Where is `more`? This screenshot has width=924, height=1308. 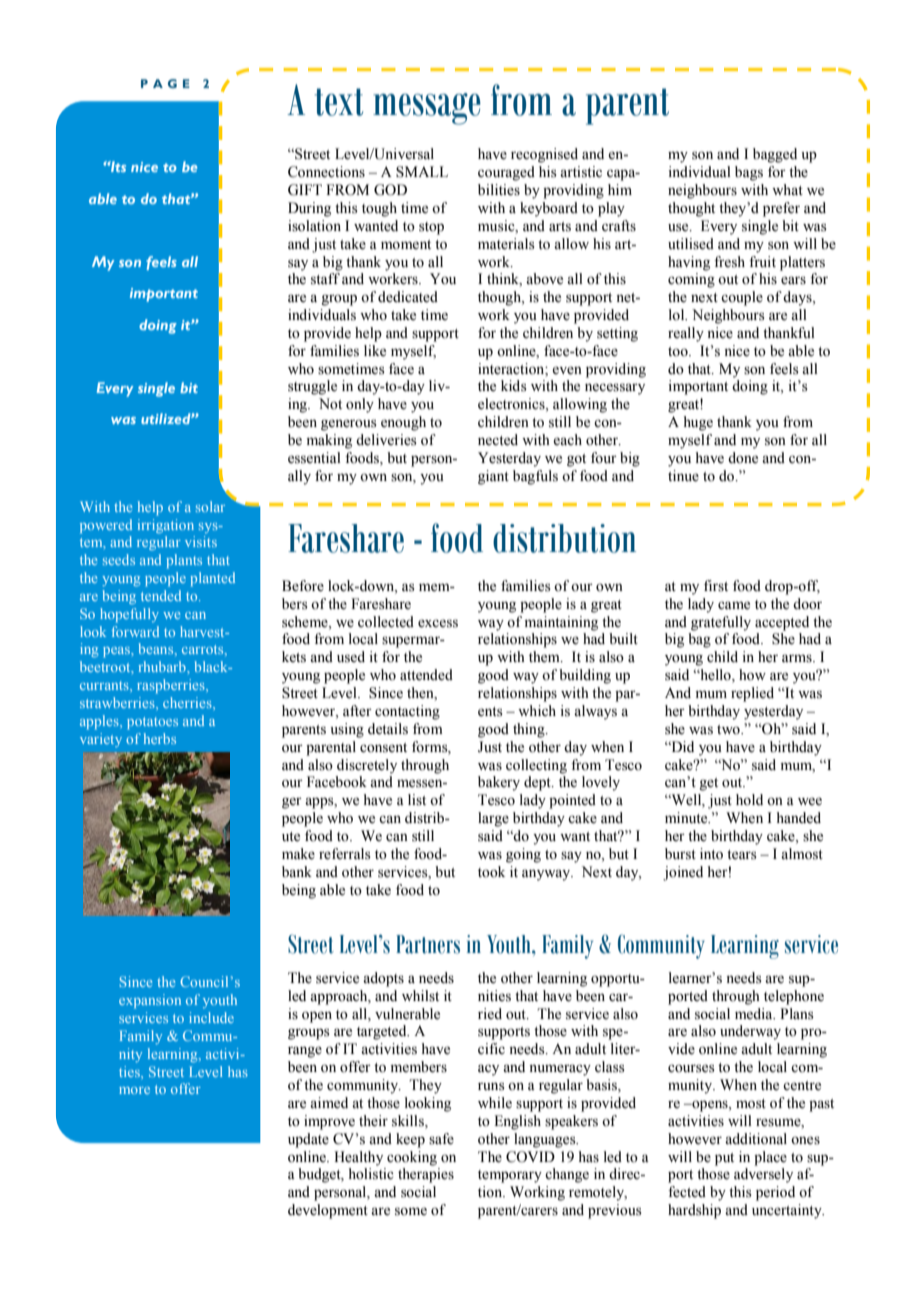 more is located at coordinates (134, 1090).
